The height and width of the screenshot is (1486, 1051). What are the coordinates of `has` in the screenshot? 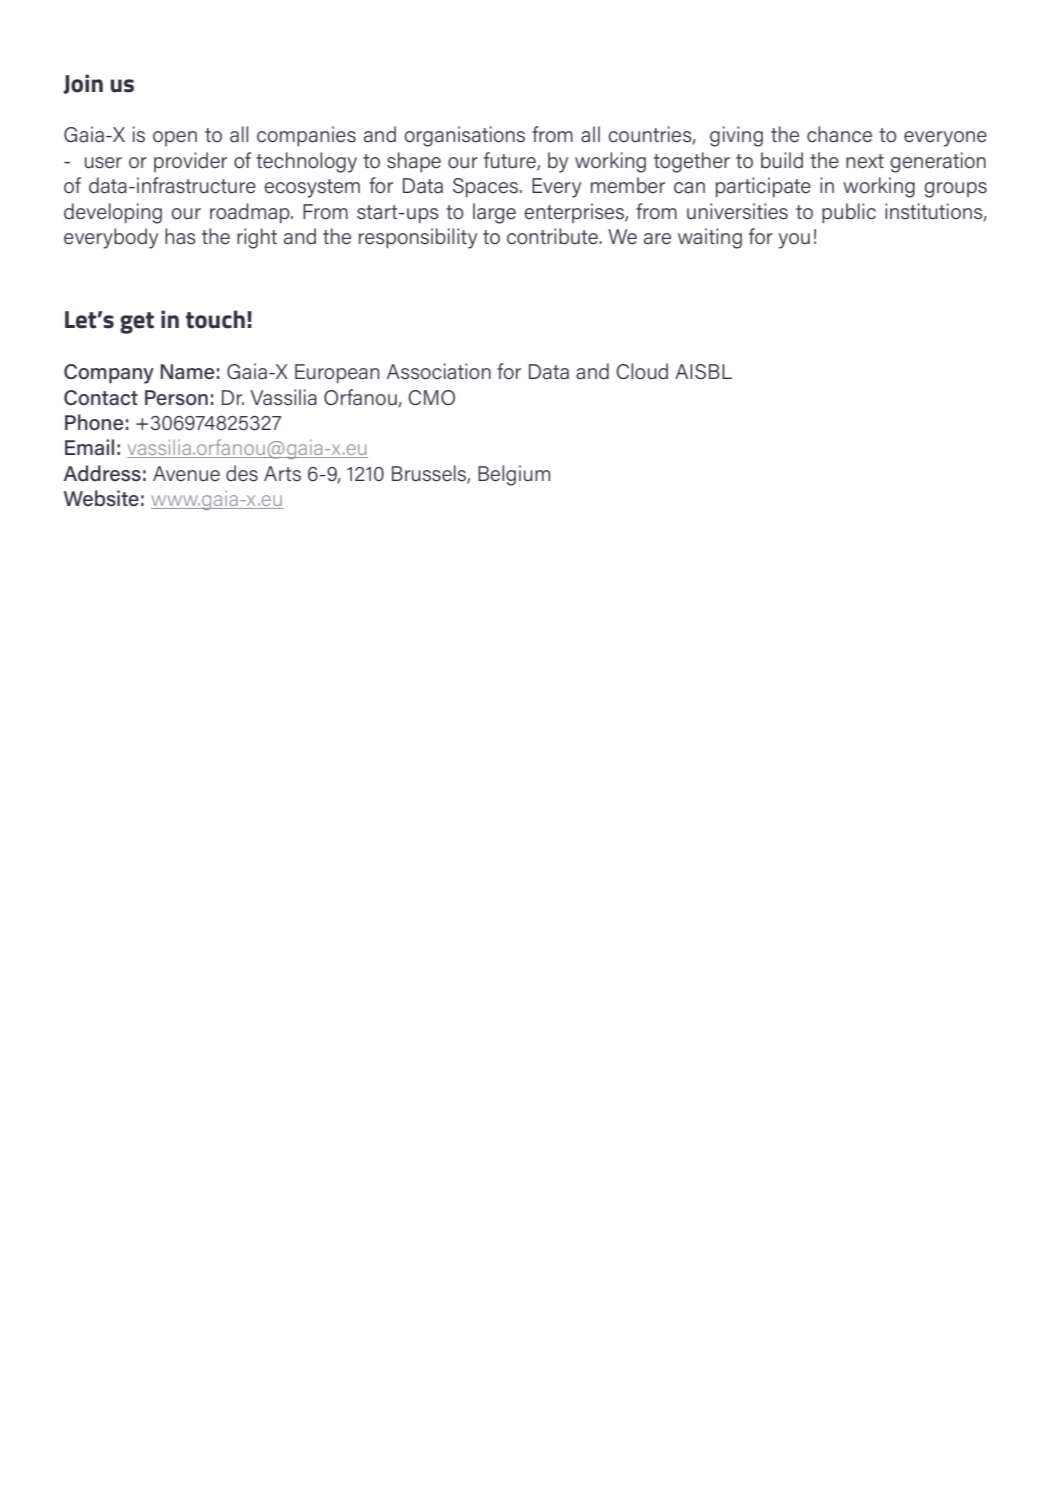 It's located at (180, 236).
